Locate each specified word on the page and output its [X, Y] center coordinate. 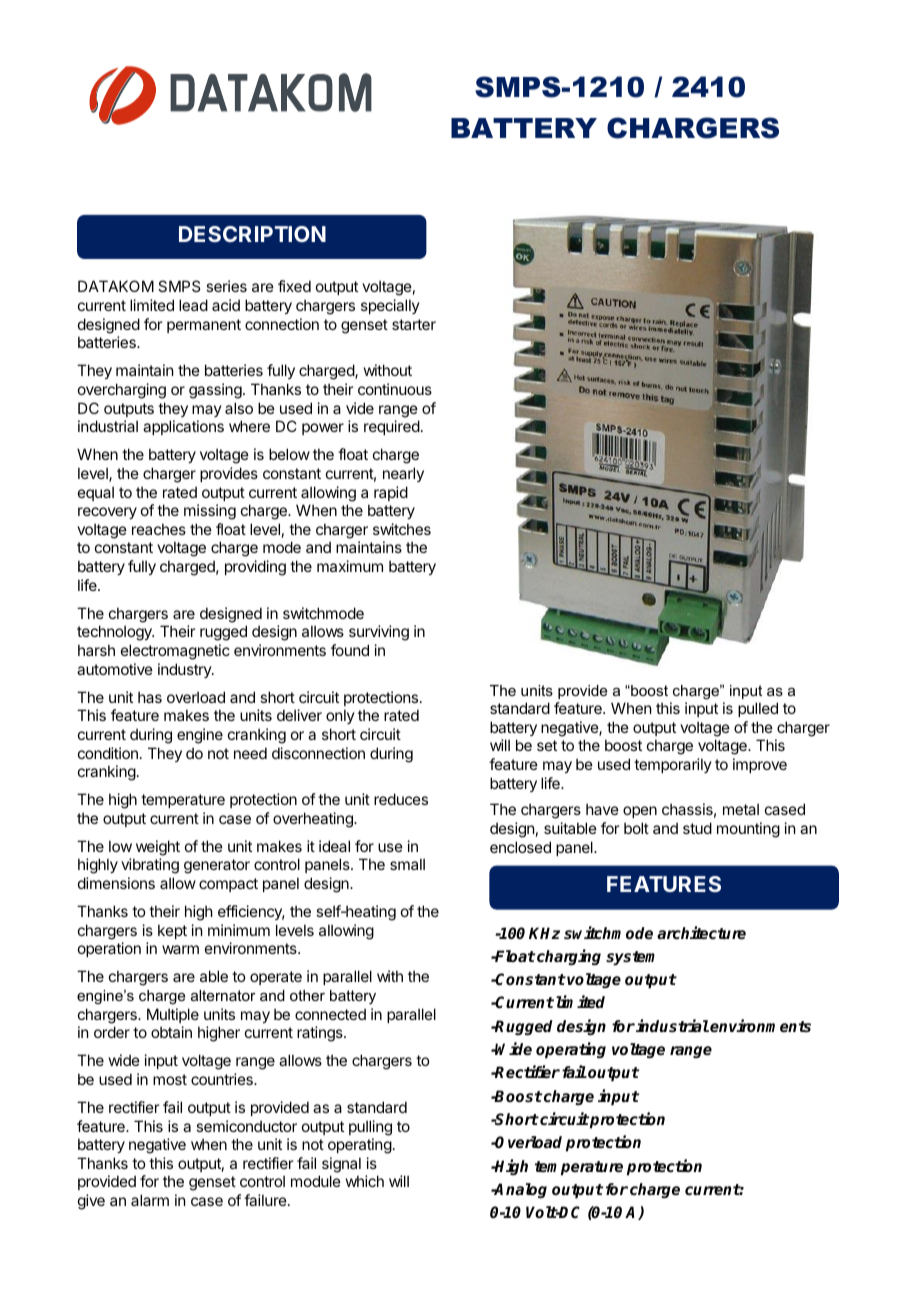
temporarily [673, 765]
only [340, 716]
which [365, 1181]
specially [390, 306]
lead [193, 305]
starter [414, 324]
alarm [150, 1200]
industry [185, 670]
